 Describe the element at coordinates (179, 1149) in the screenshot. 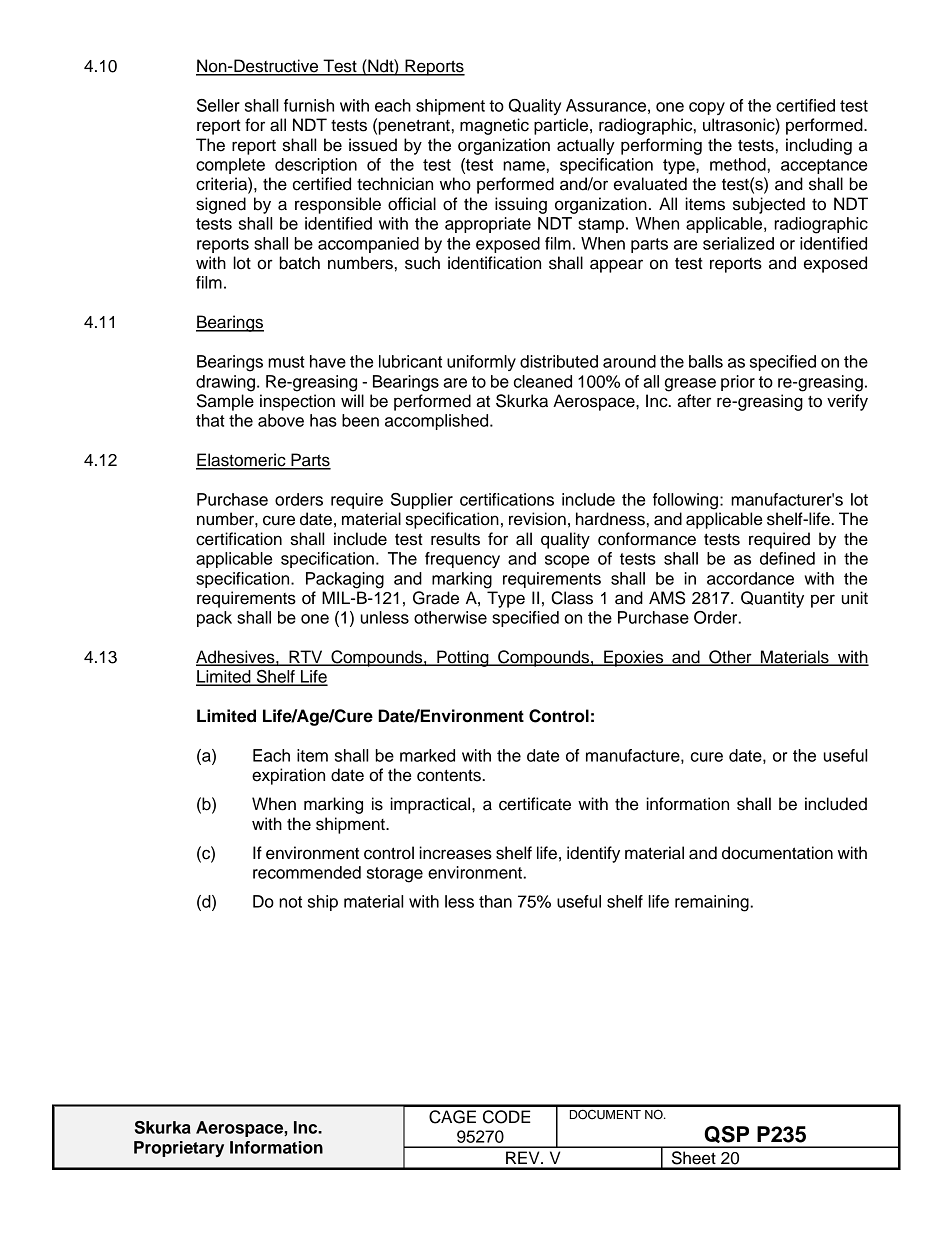

I see `Proprietary` at that location.
